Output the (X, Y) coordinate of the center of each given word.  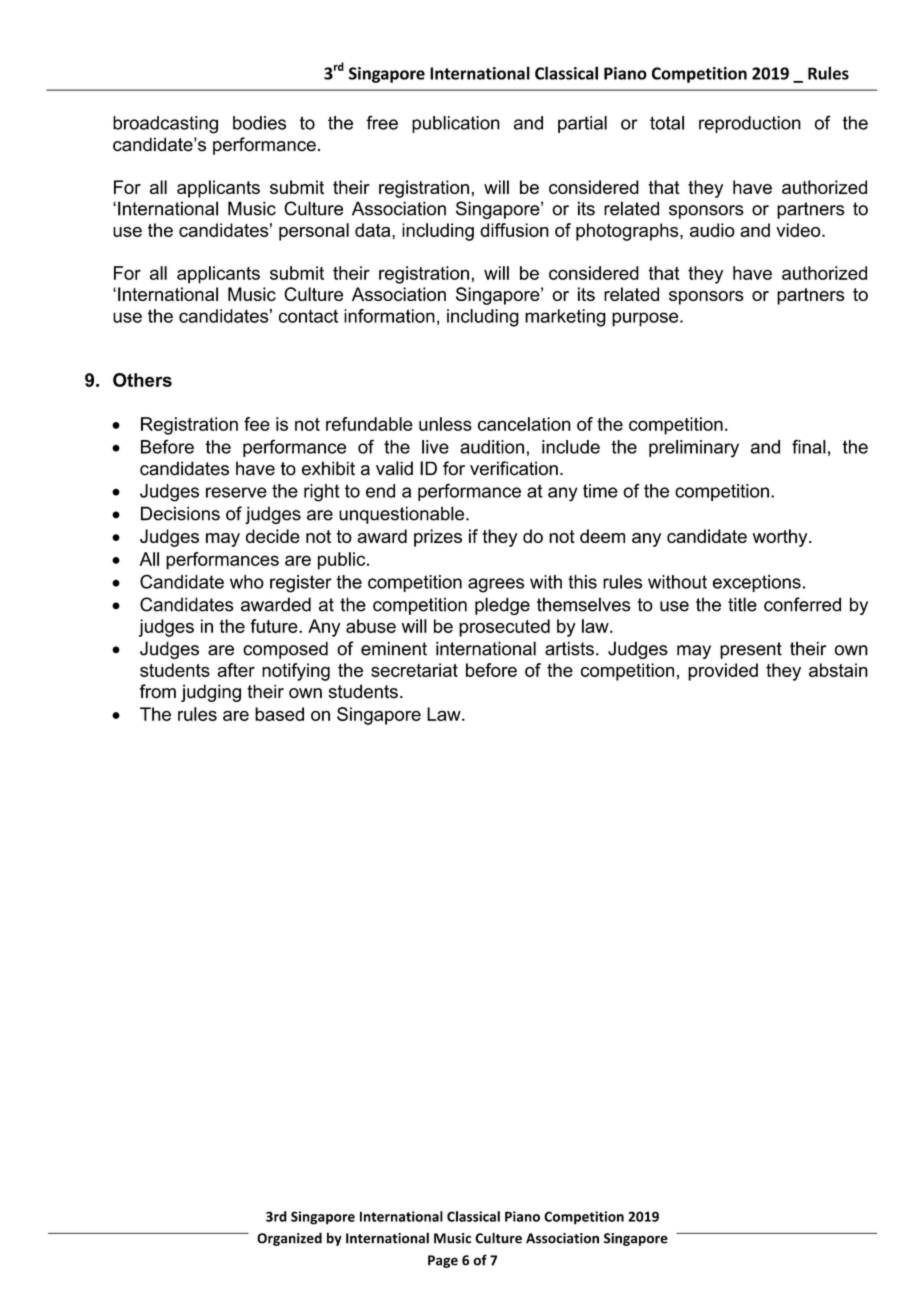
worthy (781, 538)
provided (723, 672)
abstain (838, 670)
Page (443, 1261)
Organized (289, 1239)
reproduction (750, 124)
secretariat (414, 670)
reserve (236, 492)
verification (514, 468)
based (279, 714)
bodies (259, 123)
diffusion (514, 230)
